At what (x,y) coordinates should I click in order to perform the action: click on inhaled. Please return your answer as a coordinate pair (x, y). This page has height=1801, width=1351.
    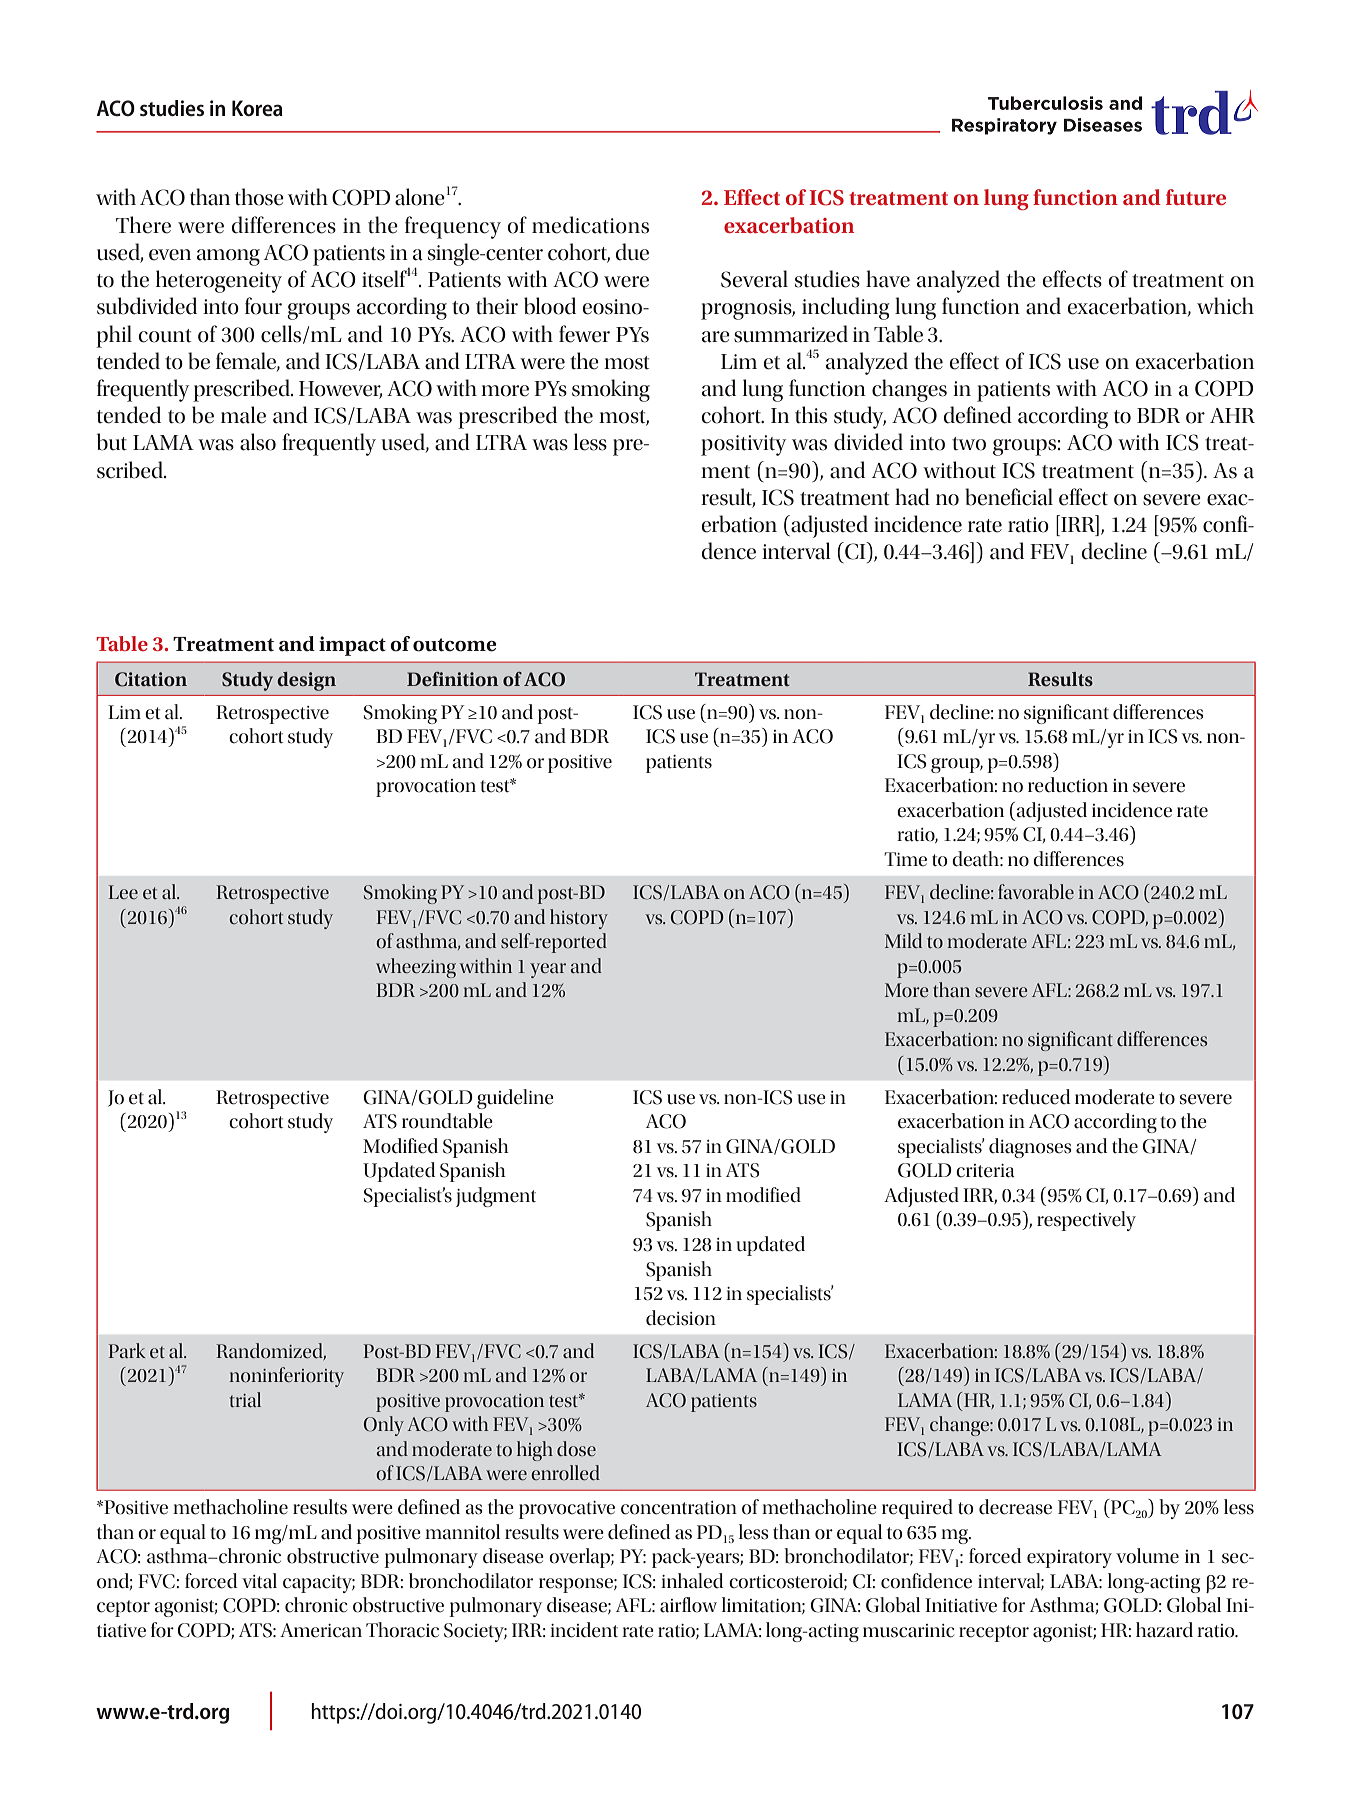
    Looking at the image, I should click on (692, 1581).
